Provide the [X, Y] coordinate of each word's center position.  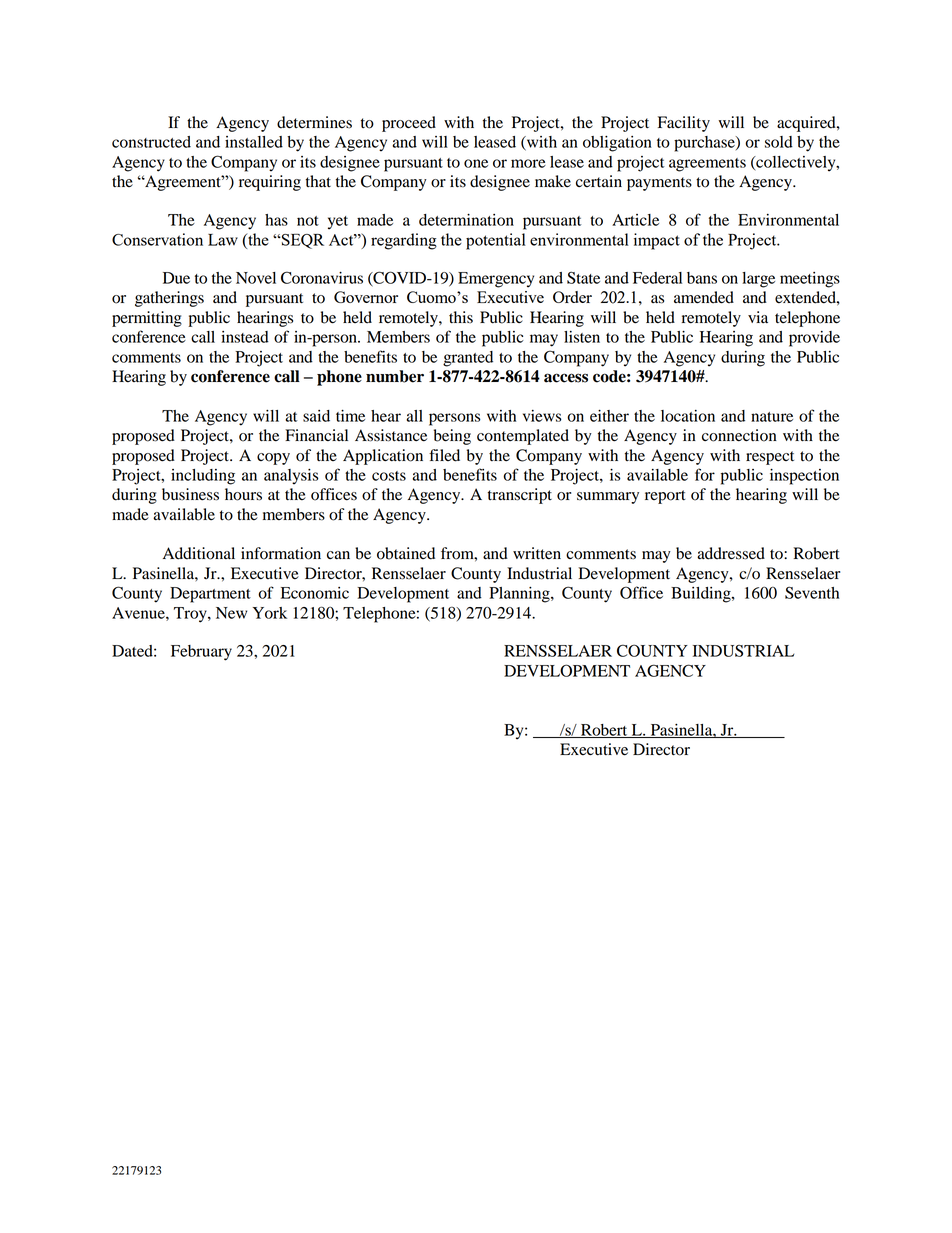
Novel [256, 278]
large [758, 280]
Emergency [496, 280]
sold [779, 142]
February [201, 653]
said [316, 416]
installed [254, 142]
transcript [520, 496]
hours [243, 494]
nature [772, 417]
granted [468, 359]
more [528, 163]
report [665, 497]
